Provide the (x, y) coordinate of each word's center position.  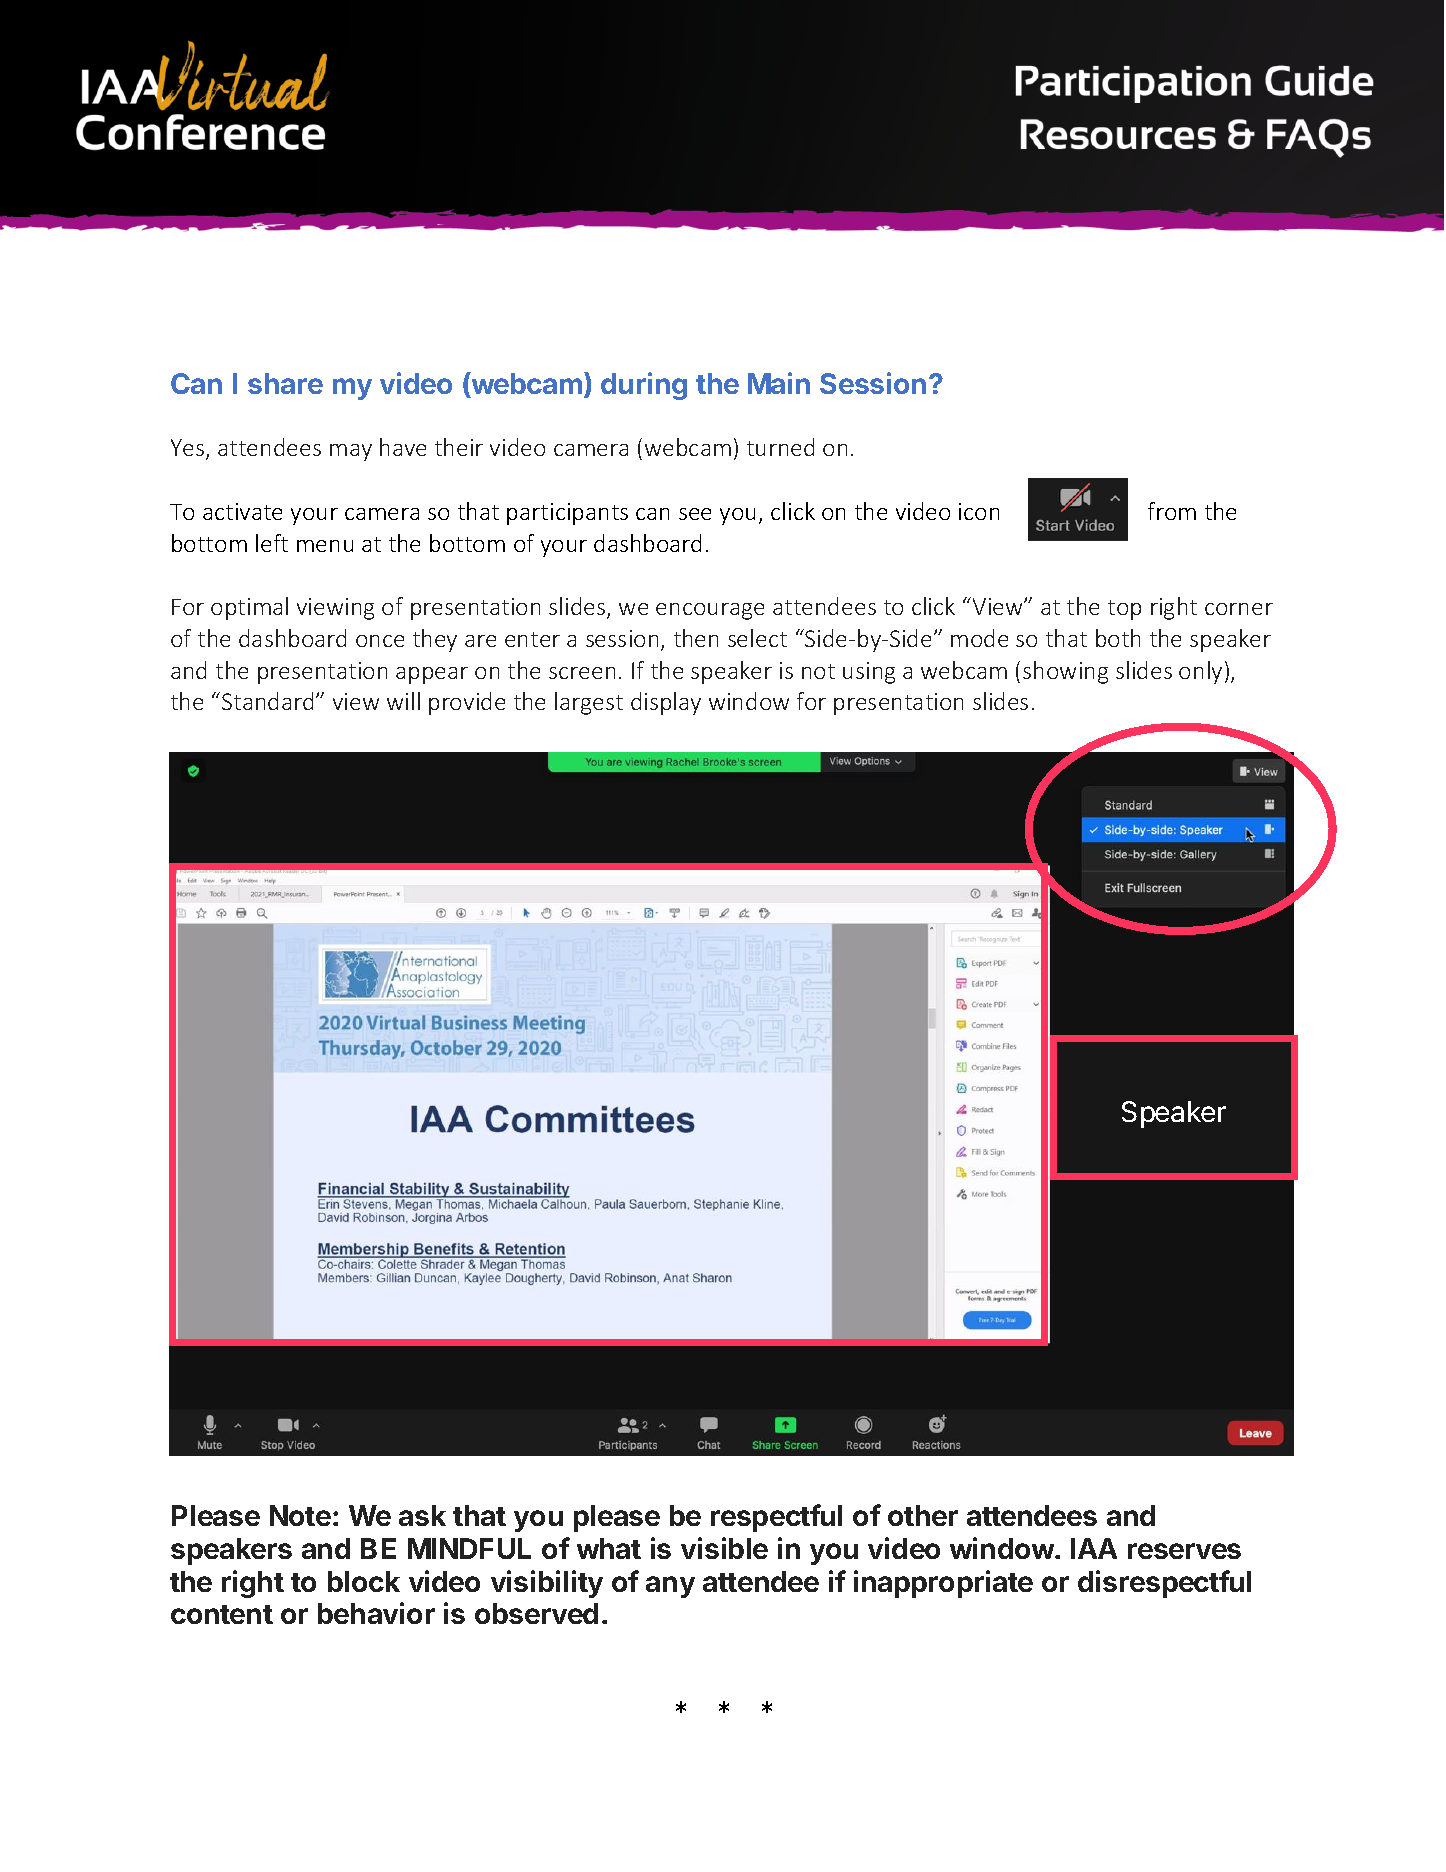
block (364, 1581)
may (351, 452)
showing (1065, 672)
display (666, 703)
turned (780, 447)
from (1172, 511)
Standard (267, 701)
